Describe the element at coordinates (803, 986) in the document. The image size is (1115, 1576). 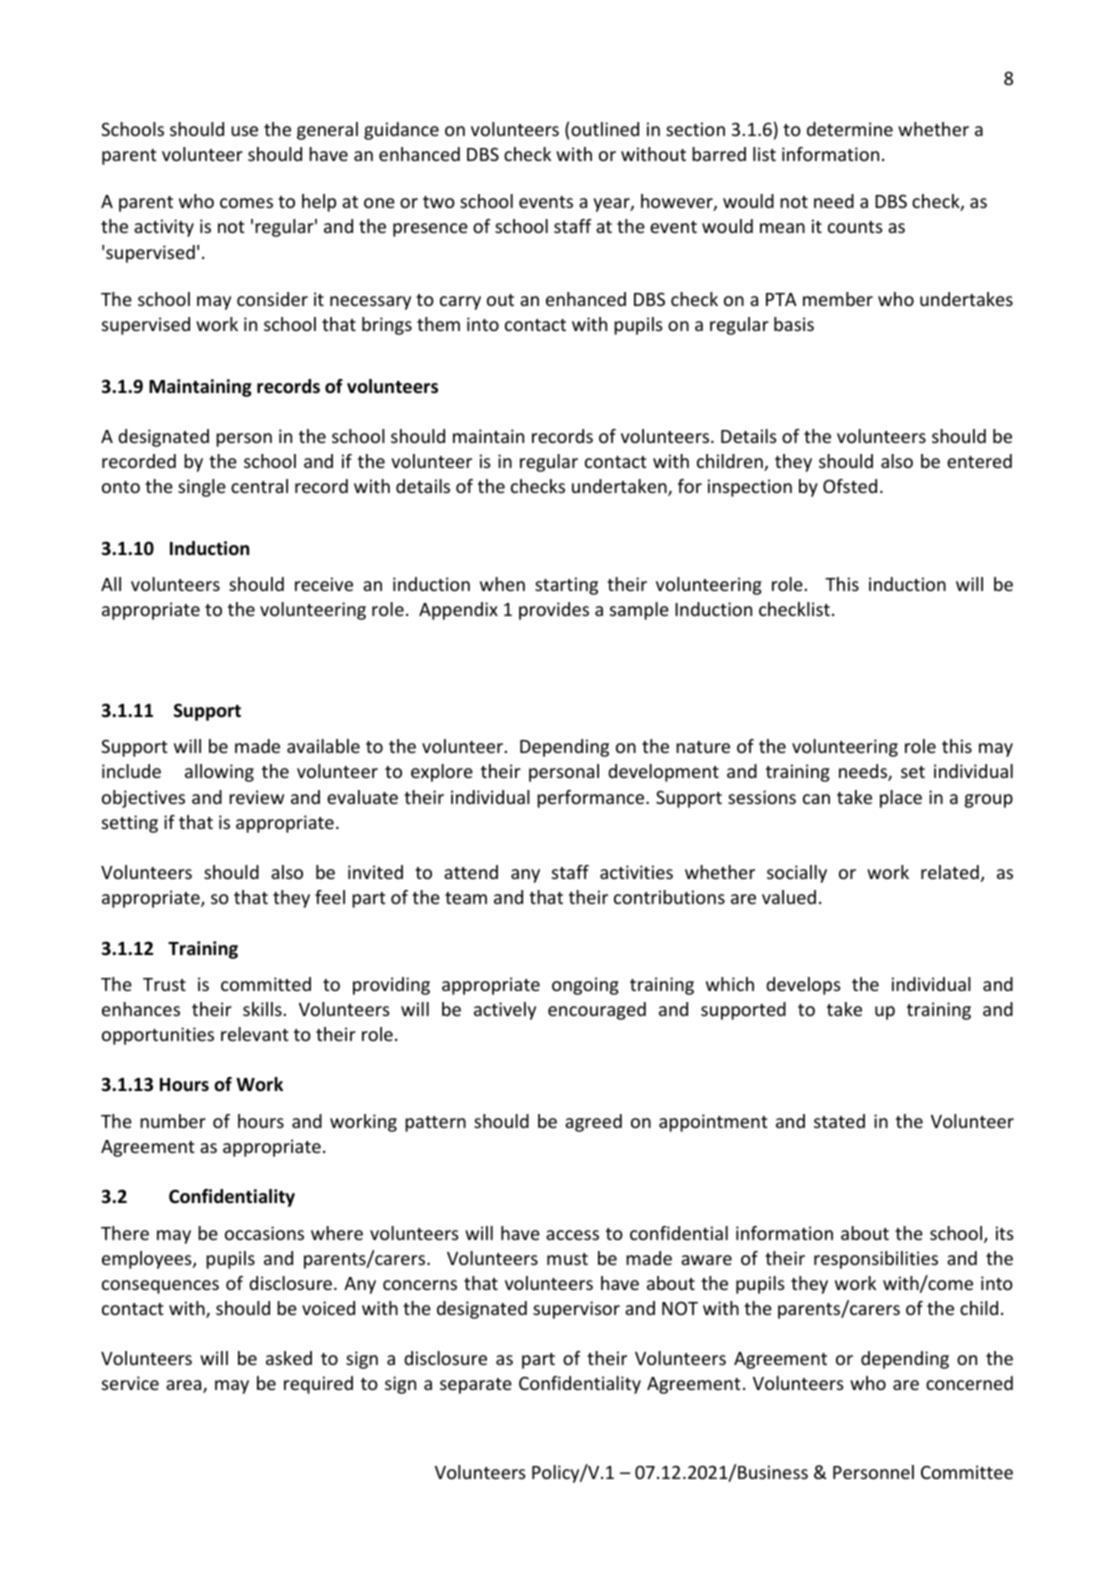
I see `develops` at that location.
